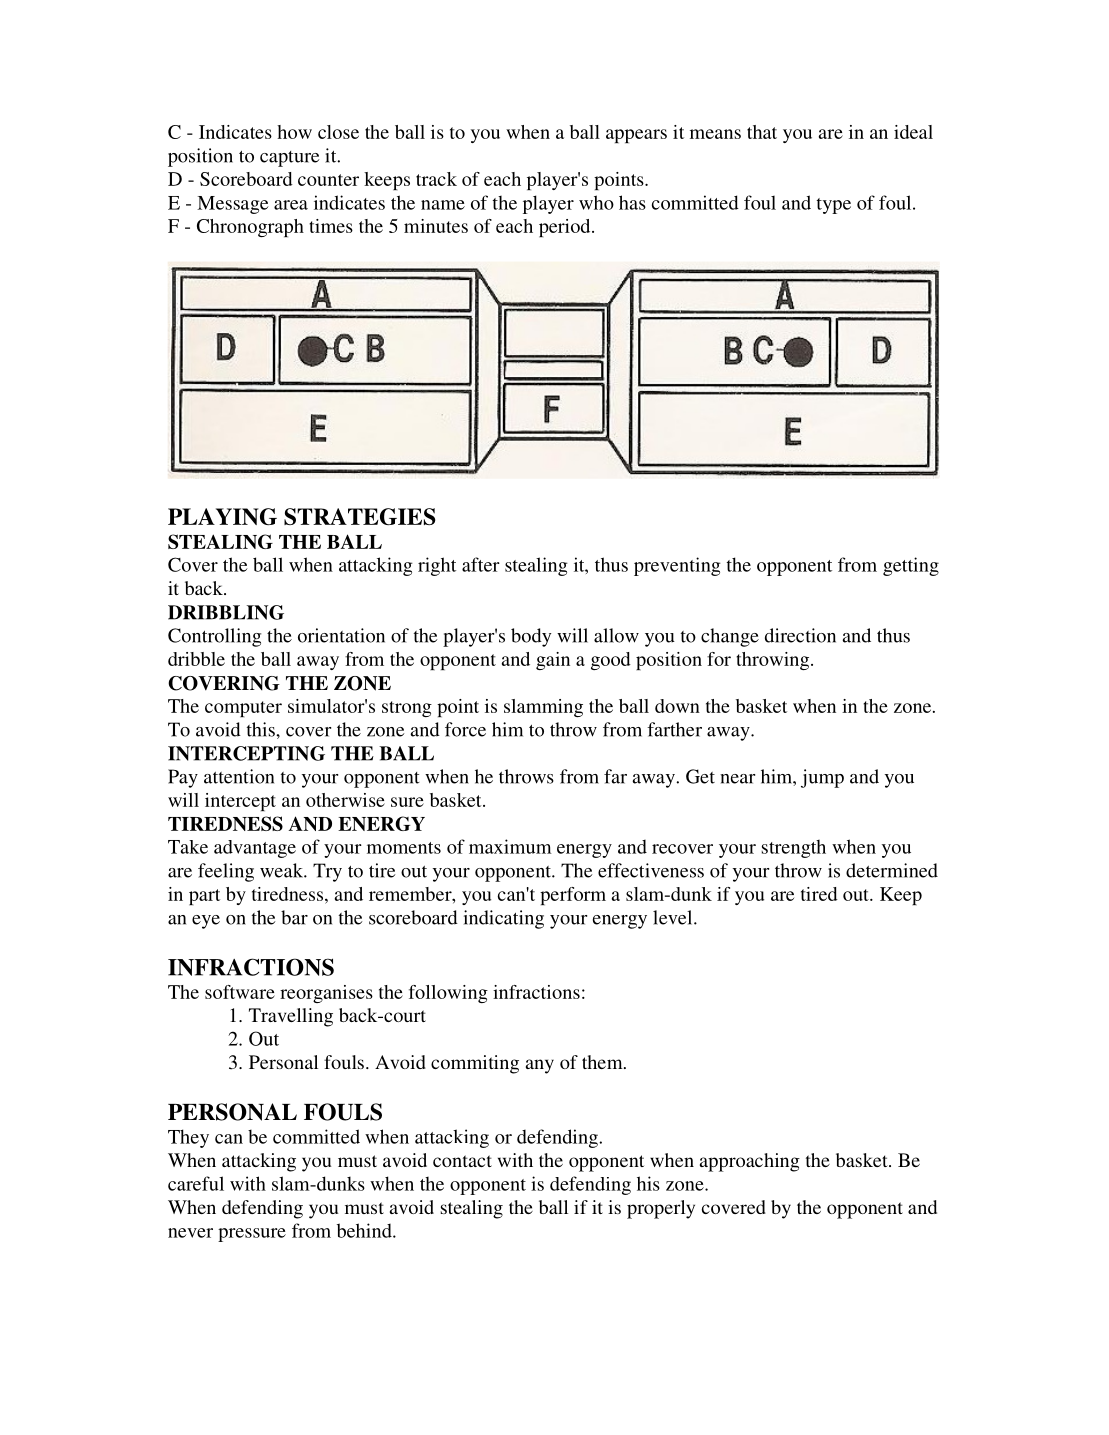 This image has width=1109, height=1435. What do you see at coordinates (196, 1183) in the image?
I see `careful` at bounding box center [196, 1183].
